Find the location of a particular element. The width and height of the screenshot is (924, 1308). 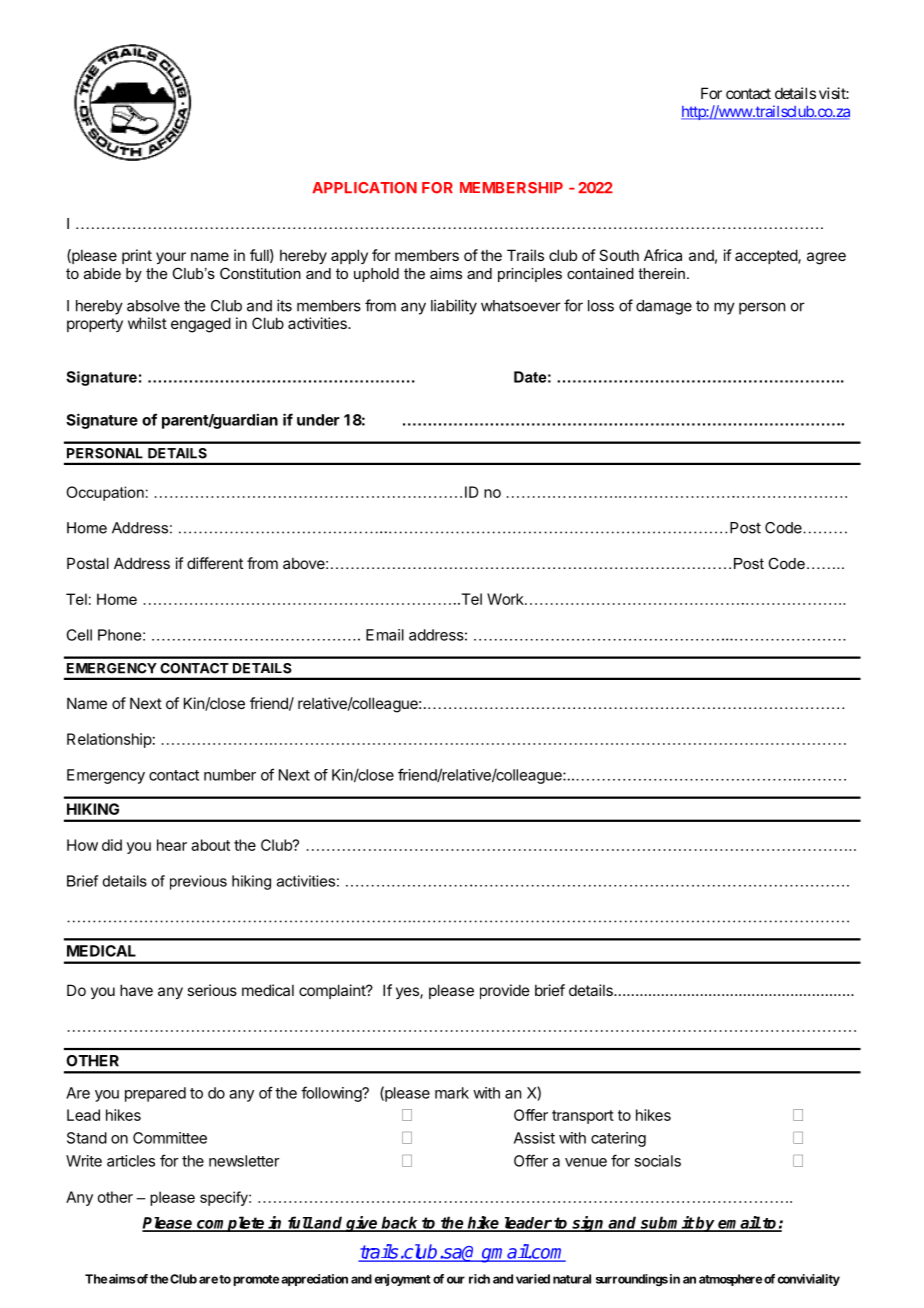

under is located at coordinates (318, 420).
